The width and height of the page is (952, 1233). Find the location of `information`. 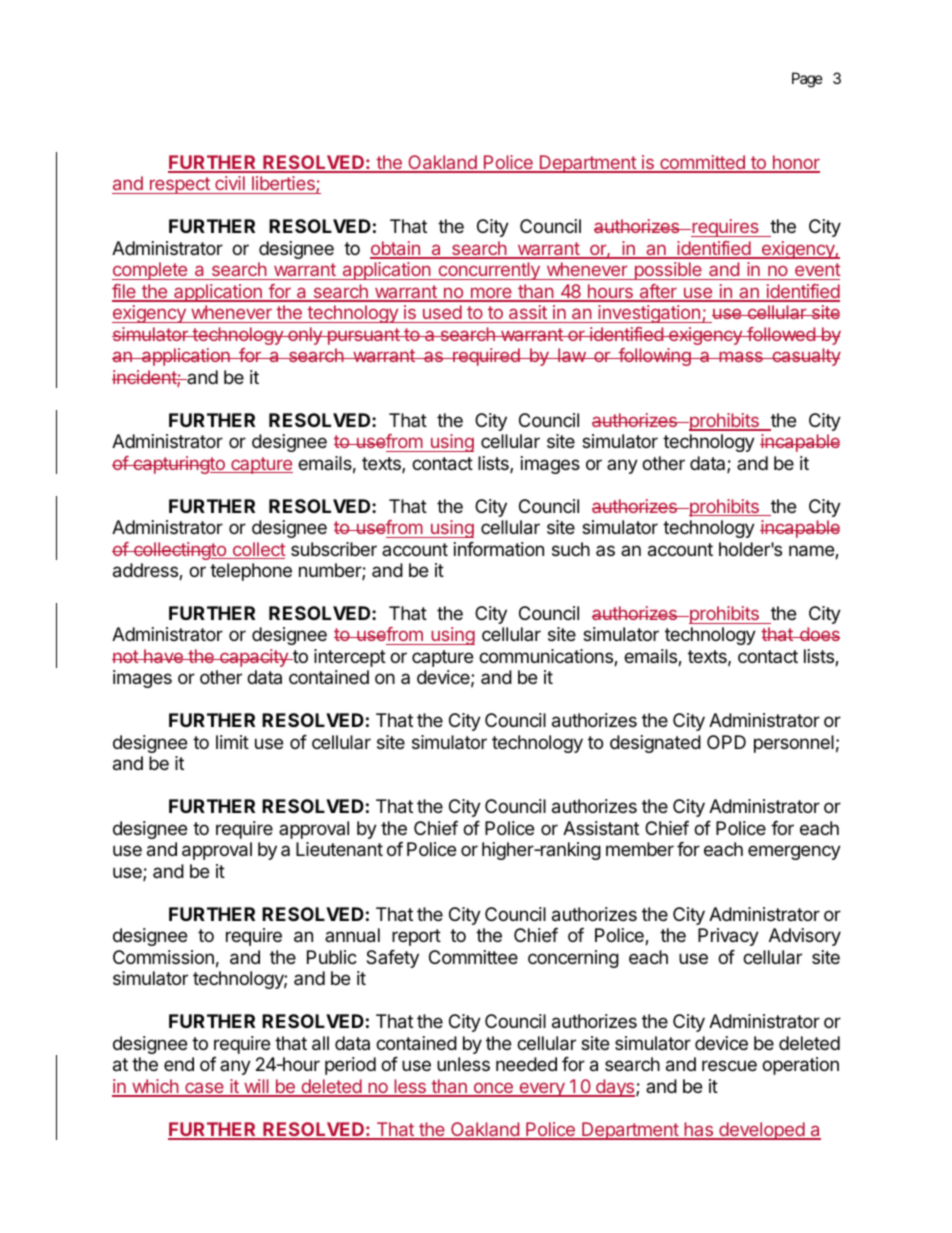

information is located at coordinates (499, 549).
